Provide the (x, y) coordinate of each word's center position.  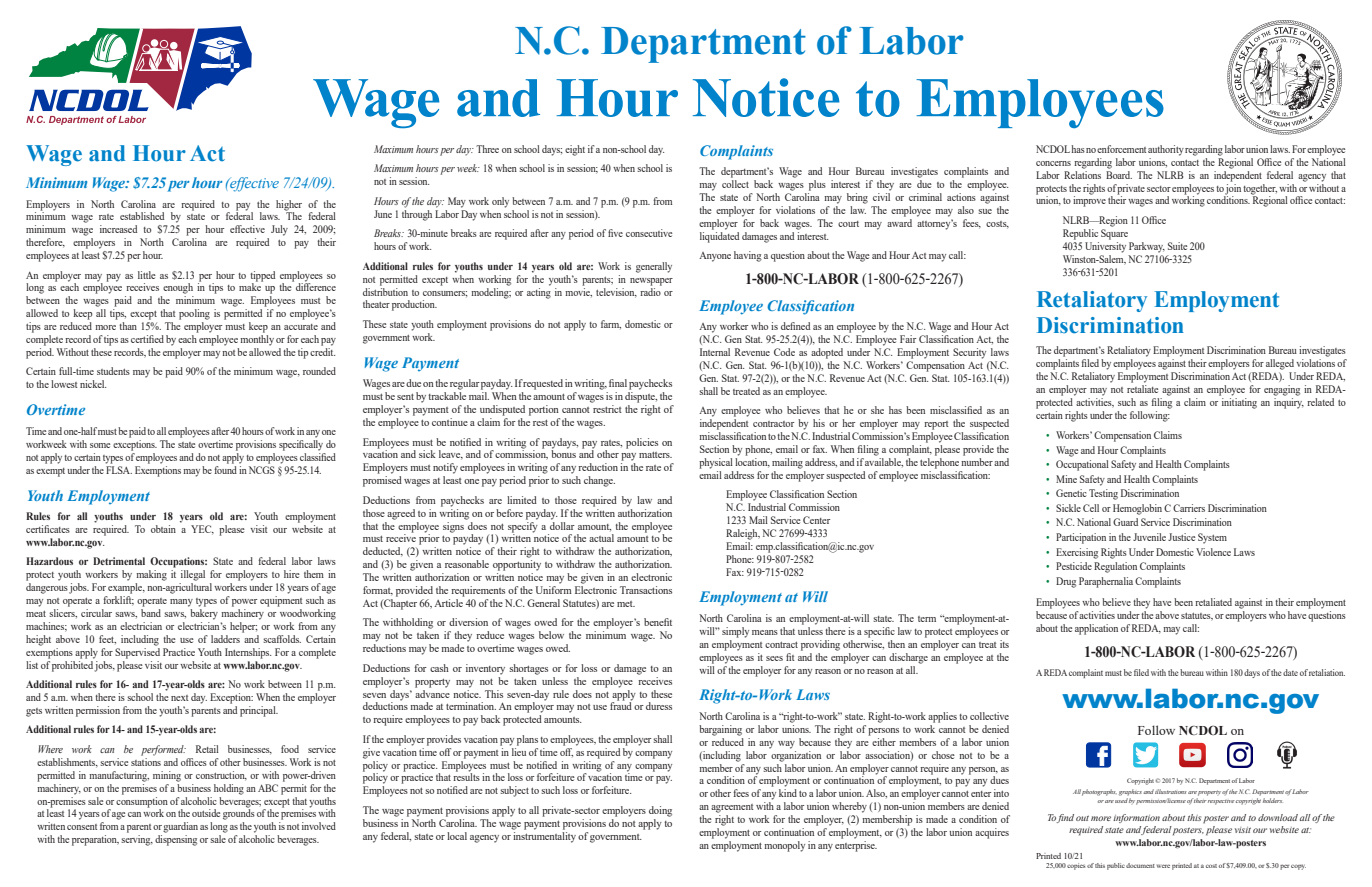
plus (817, 185)
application (1096, 629)
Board (1119, 173)
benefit (658, 622)
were (1163, 866)
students (113, 371)
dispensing (176, 840)
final (618, 383)
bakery (204, 614)
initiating (1239, 403)
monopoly (784, 846)
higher (289, 205)
